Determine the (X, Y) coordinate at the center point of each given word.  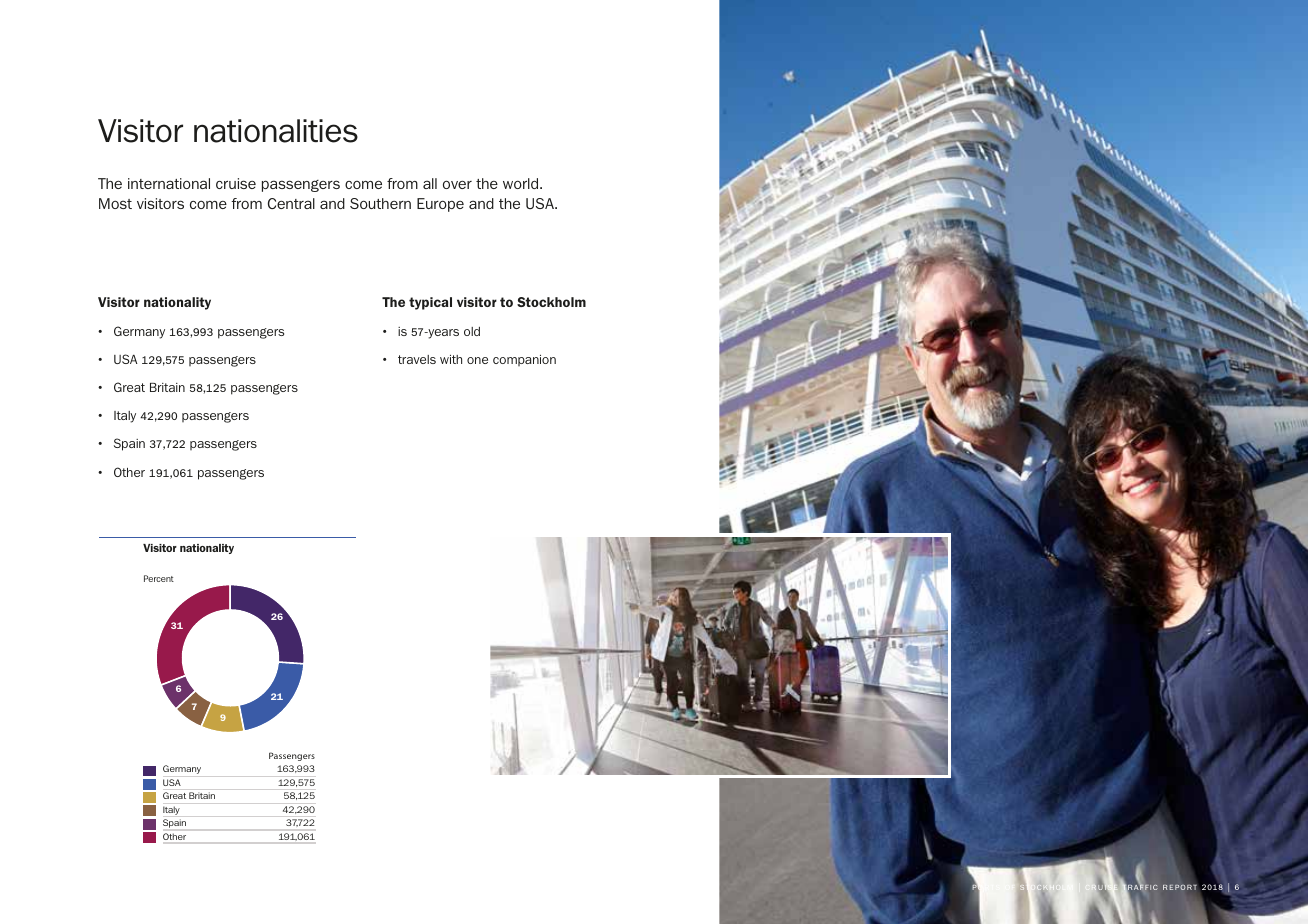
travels (417, 359)
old (472, 331)
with (451, 359)
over (457, 184)
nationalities (276, 131)
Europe (440, 205)
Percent (159, 578)
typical (430, 303)
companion (524, 360)
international (169, 183)
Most (115, 203)
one (477, 360)
